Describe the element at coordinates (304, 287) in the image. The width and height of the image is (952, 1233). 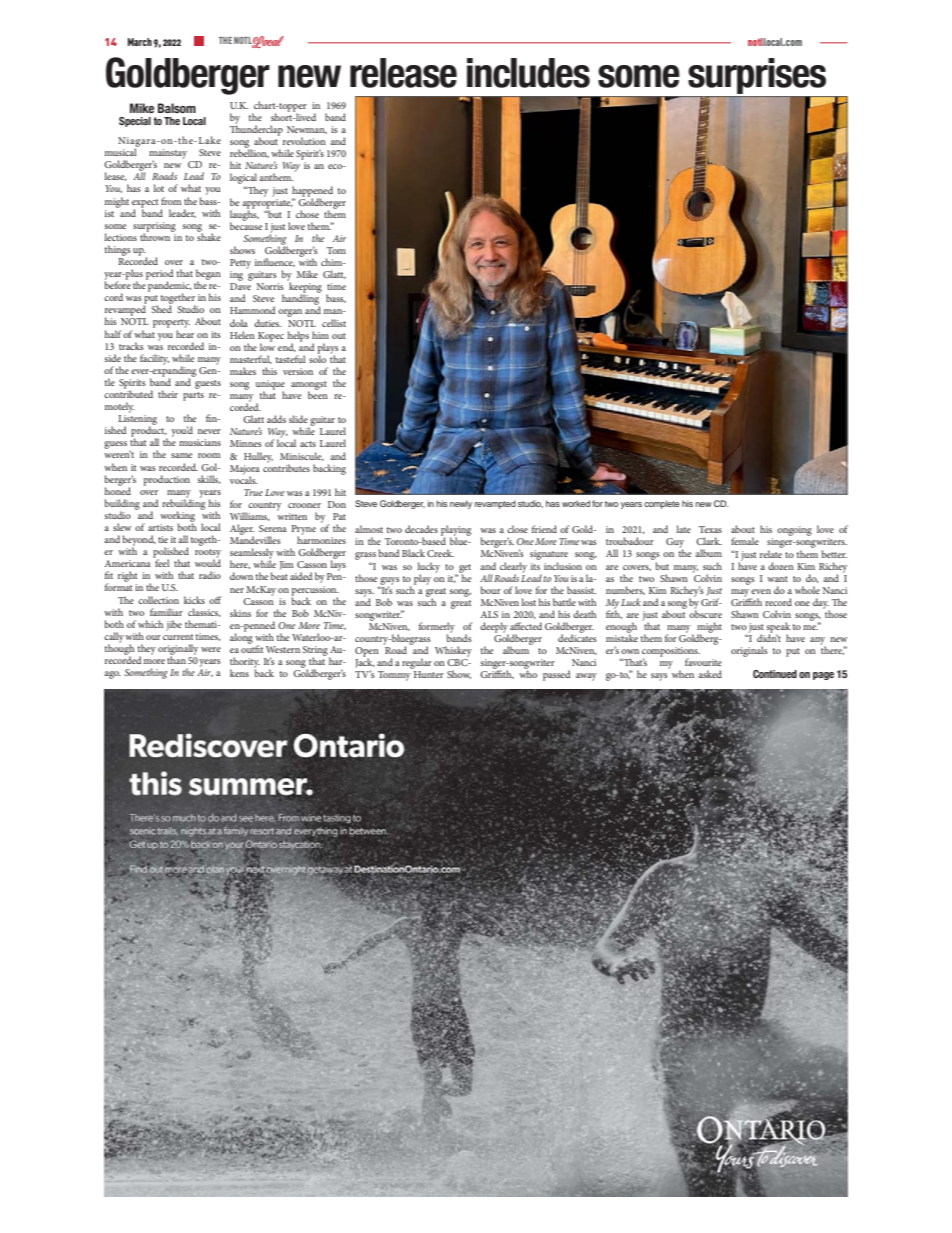
I see `keeping` at that location.
